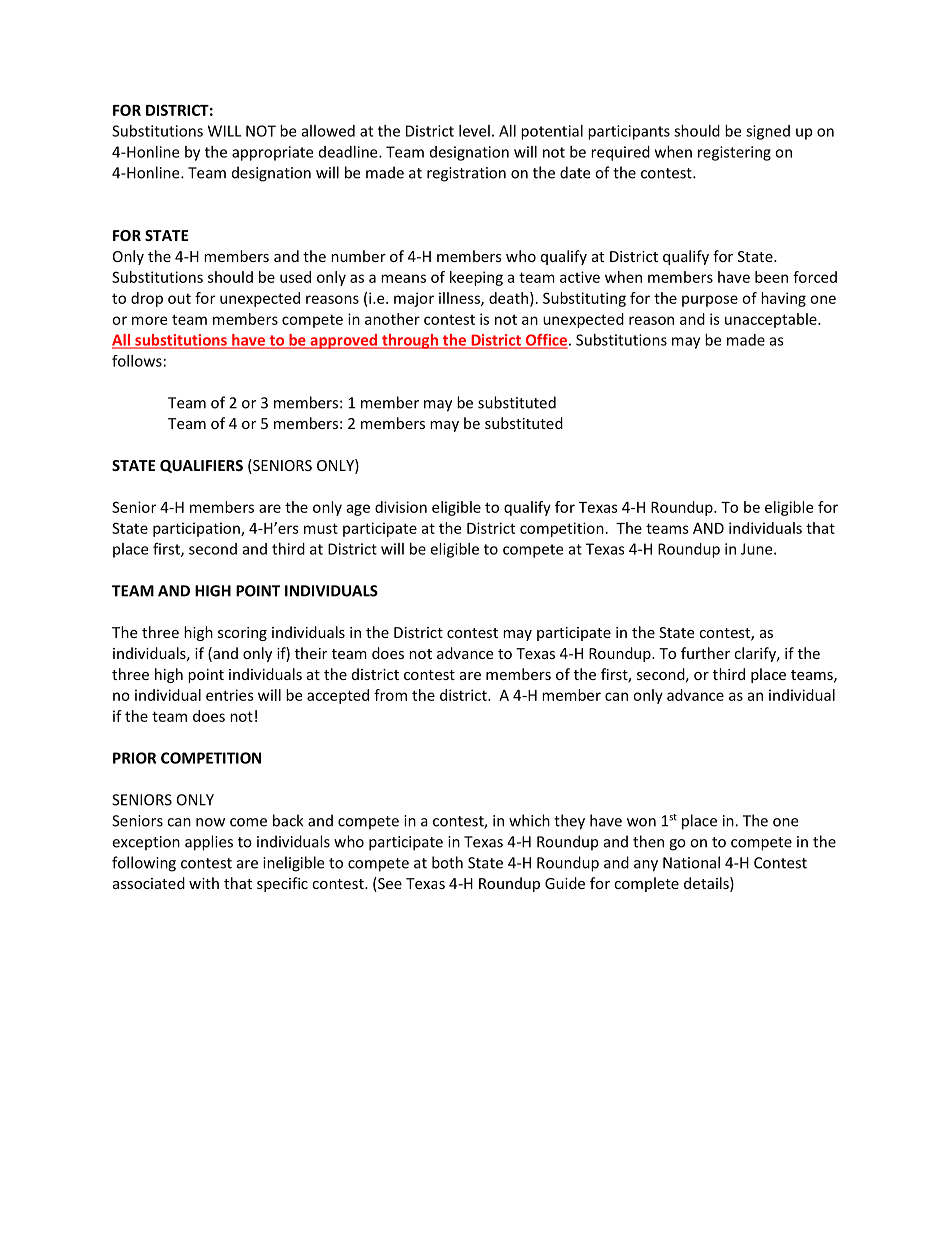 The image size is (952, 1233). Describe the element at coordinates (272, 153) in the screenshot. I see `appropriate` at that location.
